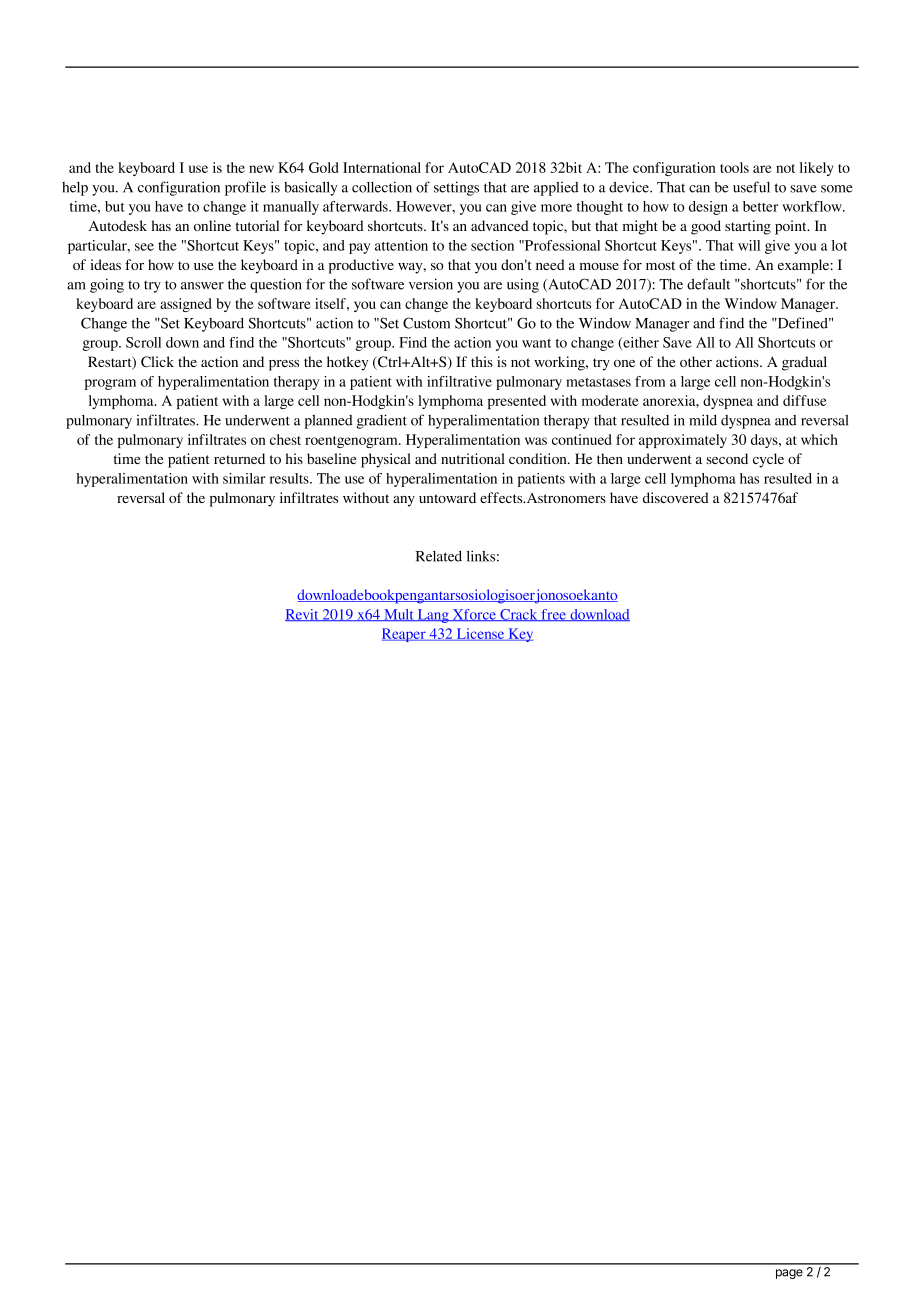  I want to click on Related, so click(439, 556).
